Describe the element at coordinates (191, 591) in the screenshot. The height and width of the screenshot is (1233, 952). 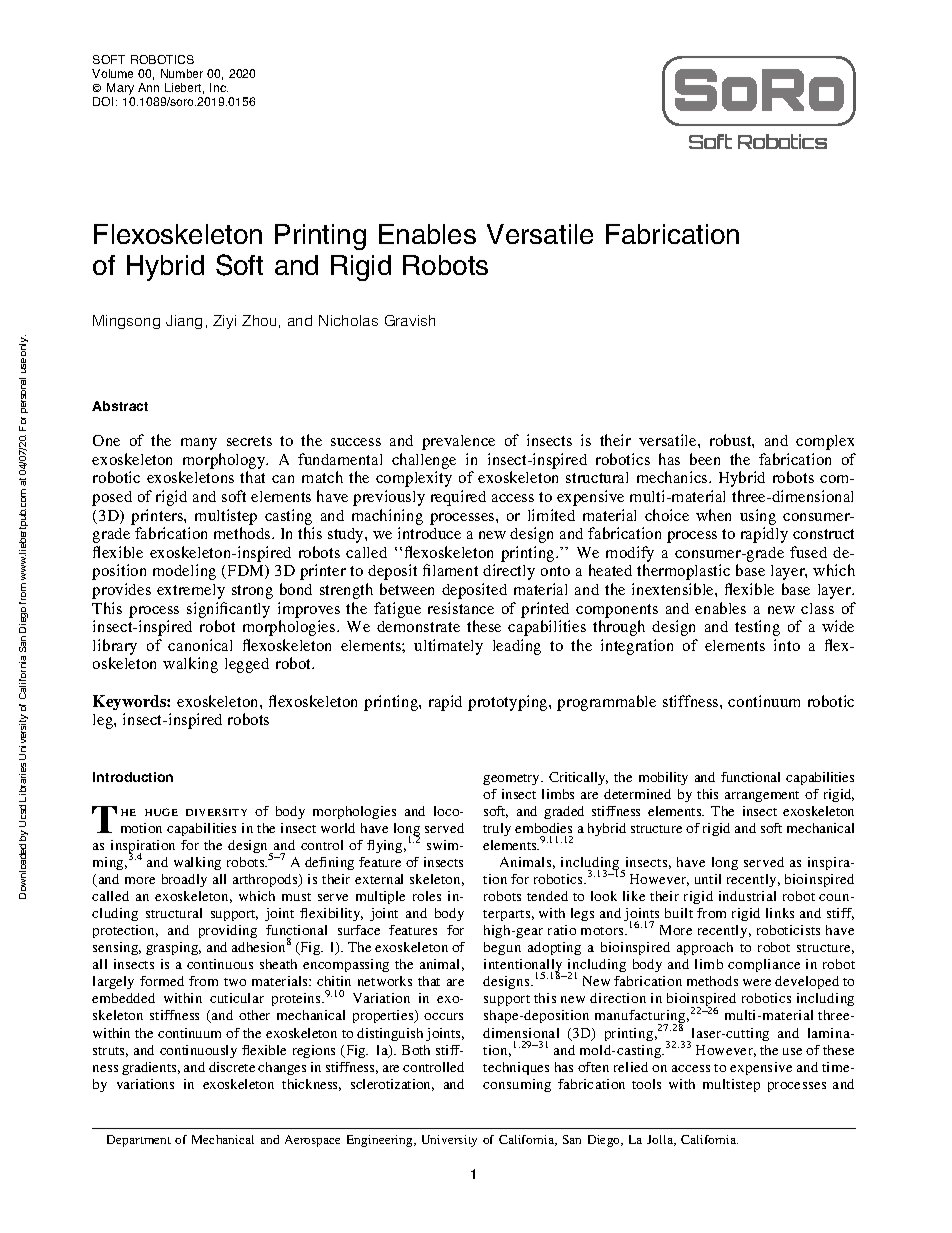
I see `extremely` at that location.
